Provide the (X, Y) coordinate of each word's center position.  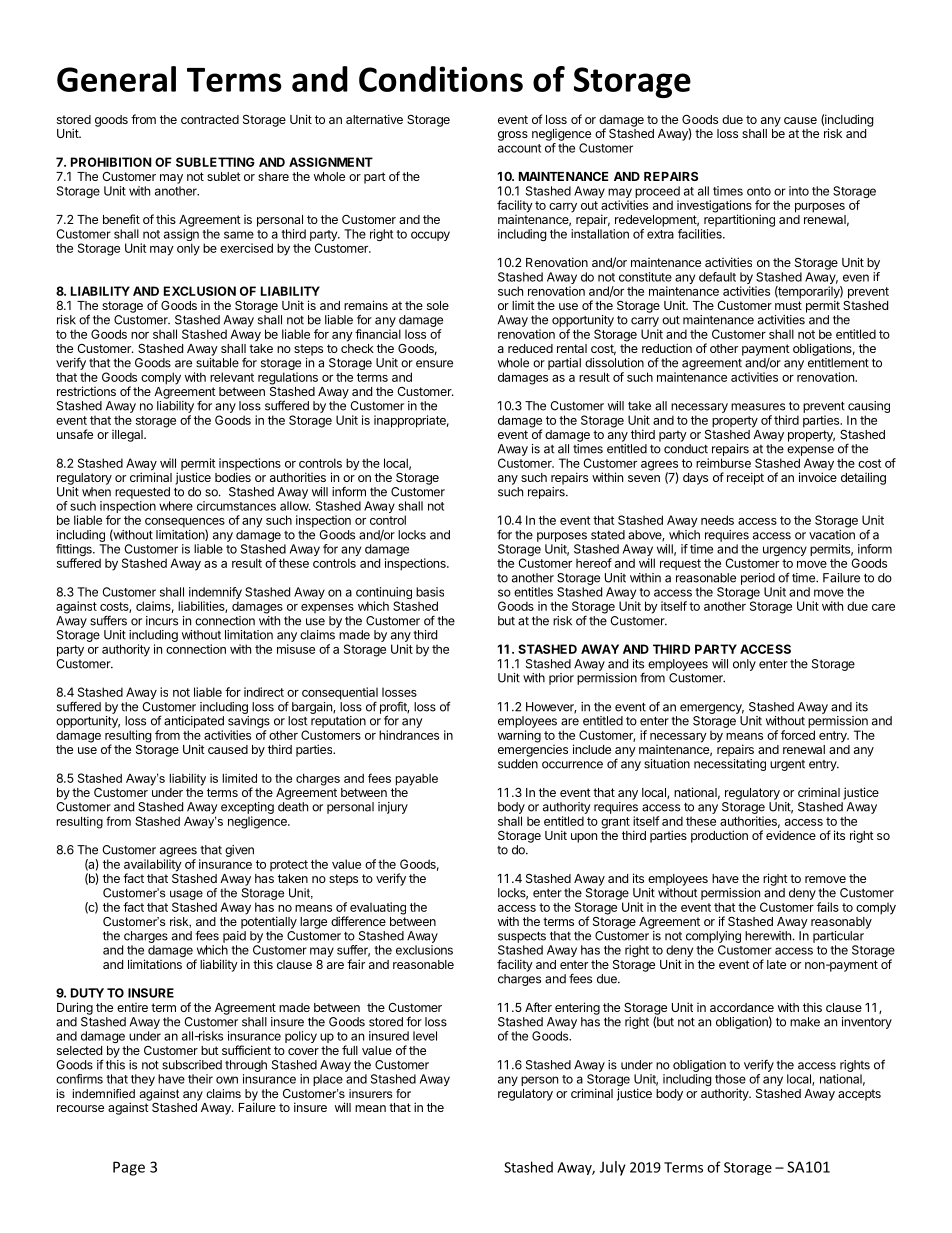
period (758, 579)
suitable (217, 363)
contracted (210, 119)
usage (186, 895)
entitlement (838, 363)
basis (430, 592)
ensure (434, 364)
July (613, 1168)
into (799, 191)
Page (129, 1168)
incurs (162, 621)
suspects (522, 937)
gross (513, 136)
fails (828, 907)
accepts (859, 1095)
